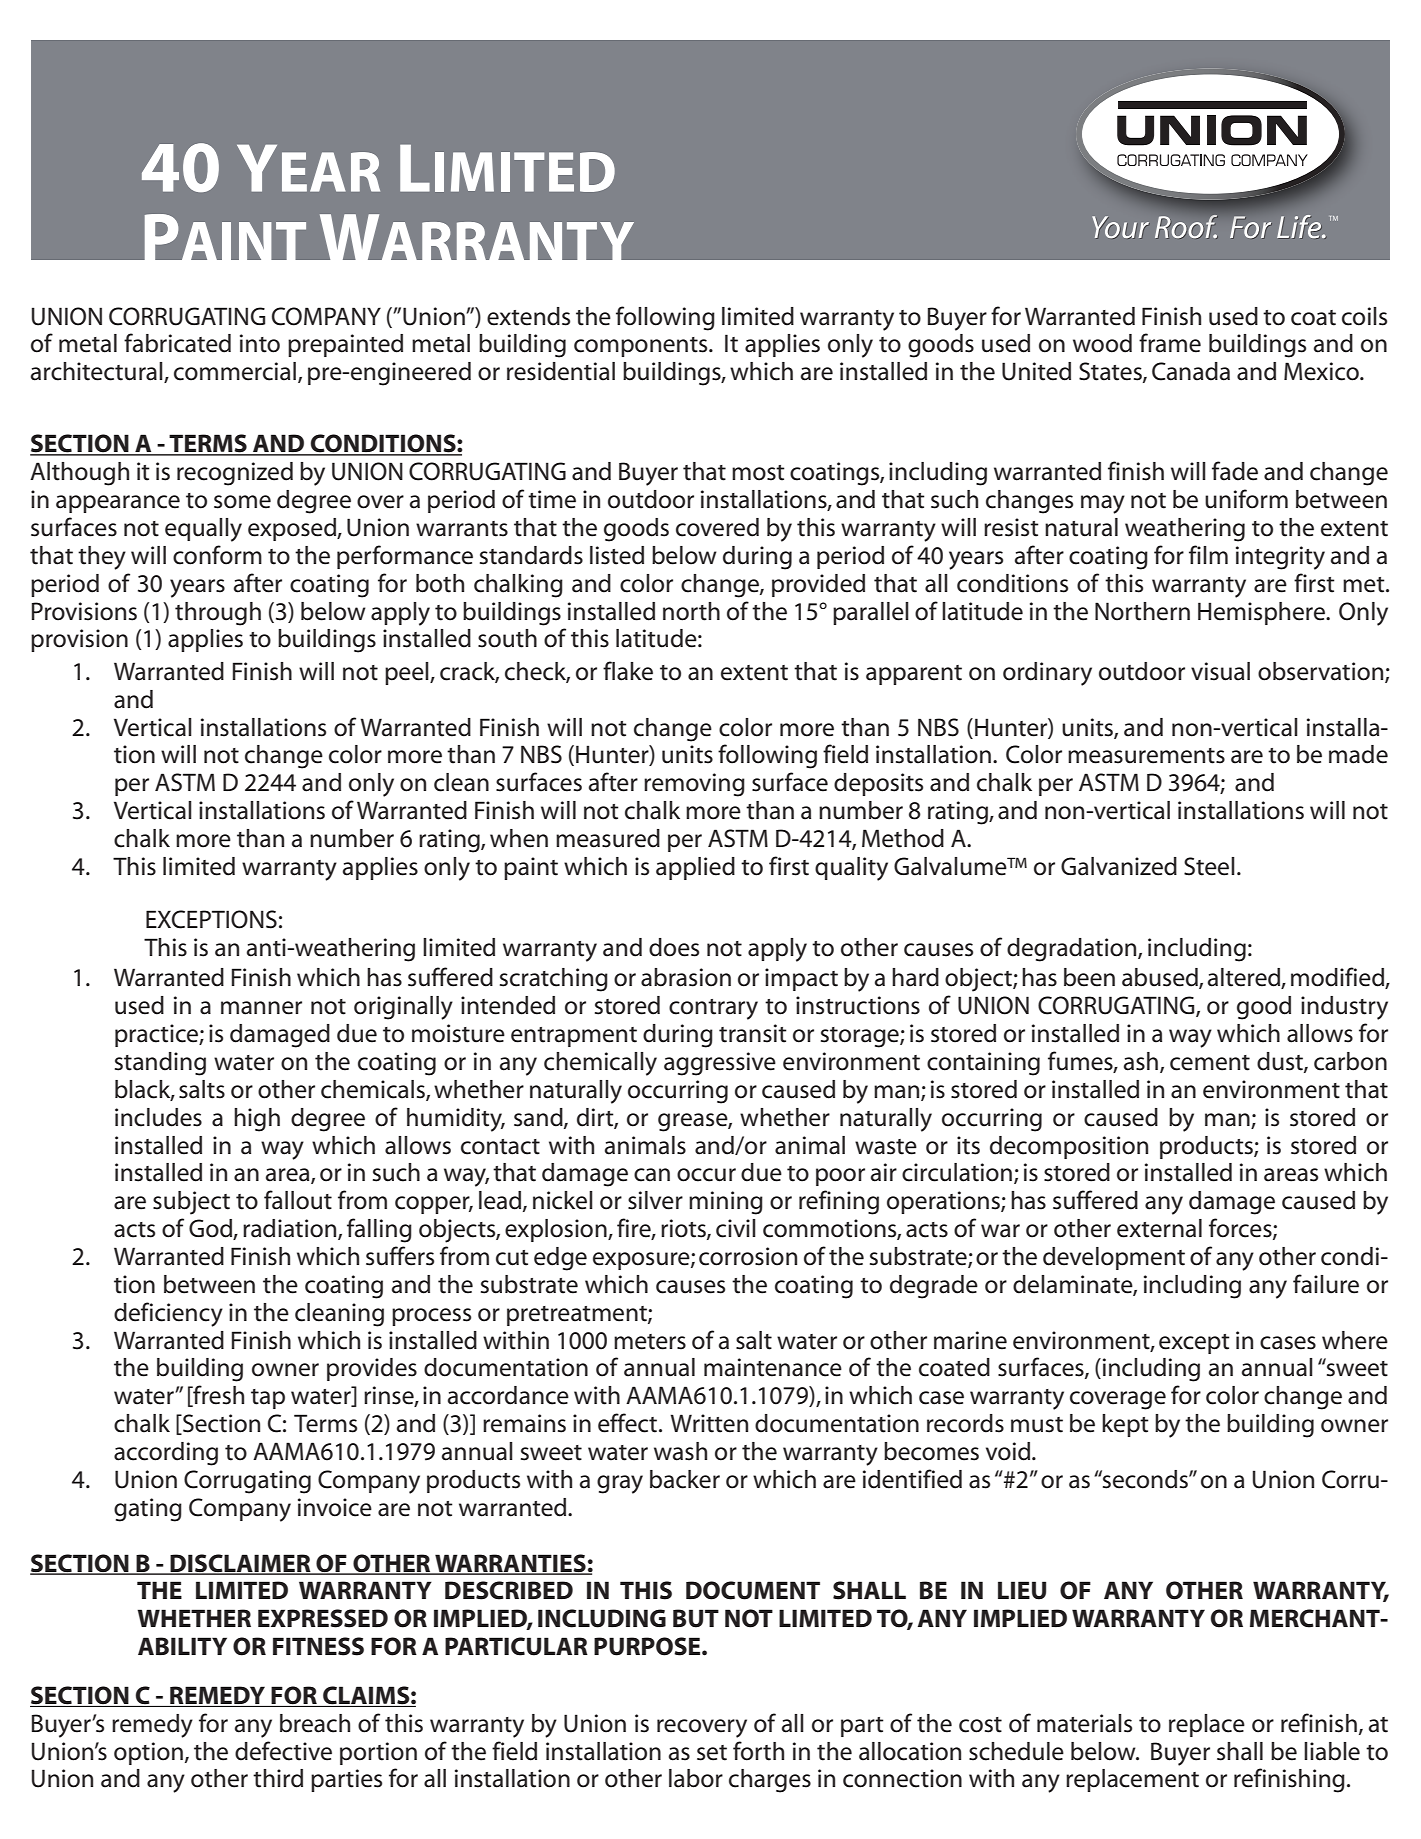 Image resolution: width=1421 pixels, height=1839 pixels. I want to click on Canada, so click(1191, 371).
